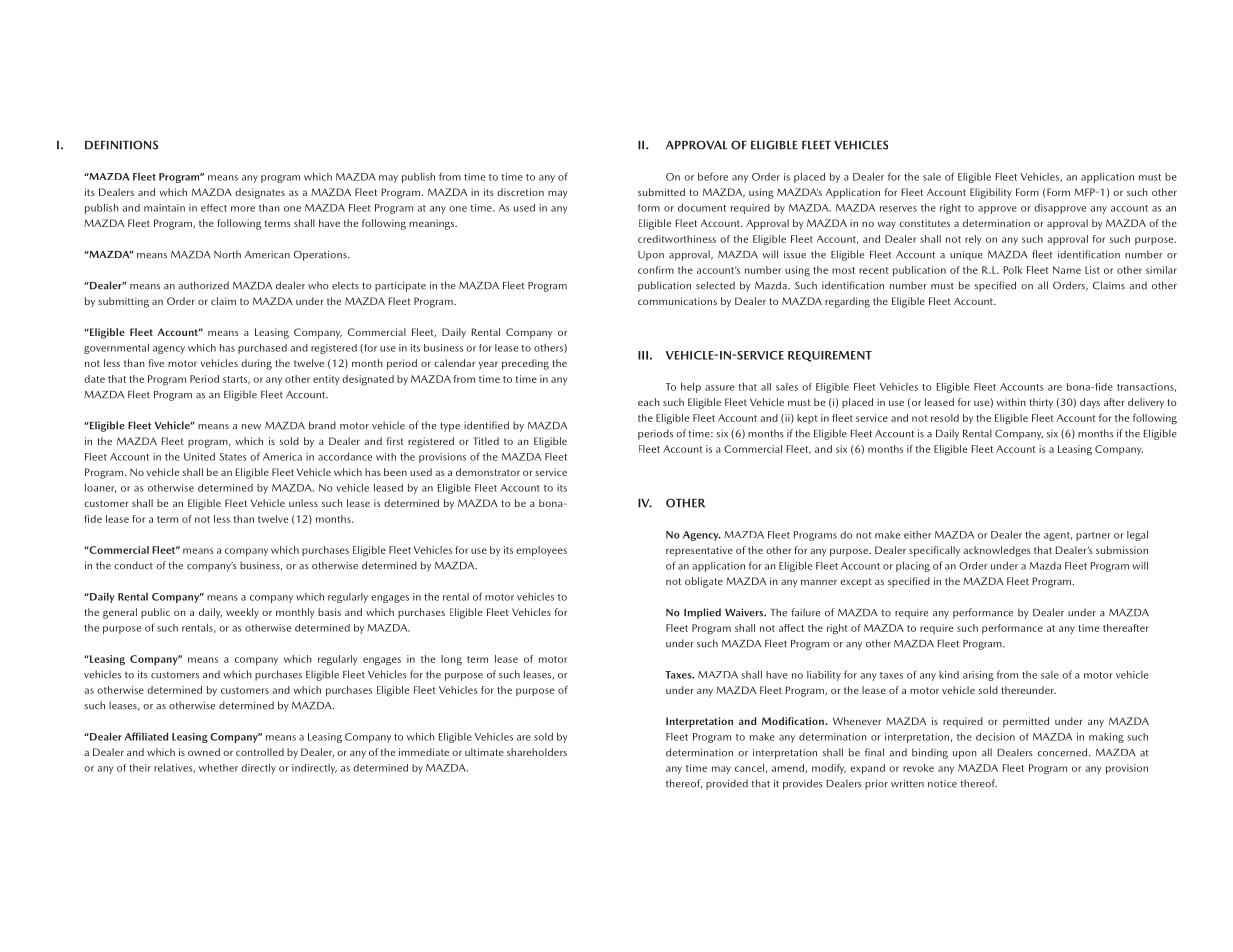 The height and width of the image is (952, 1233). I want to click on thirty, so click(1041, 403).
